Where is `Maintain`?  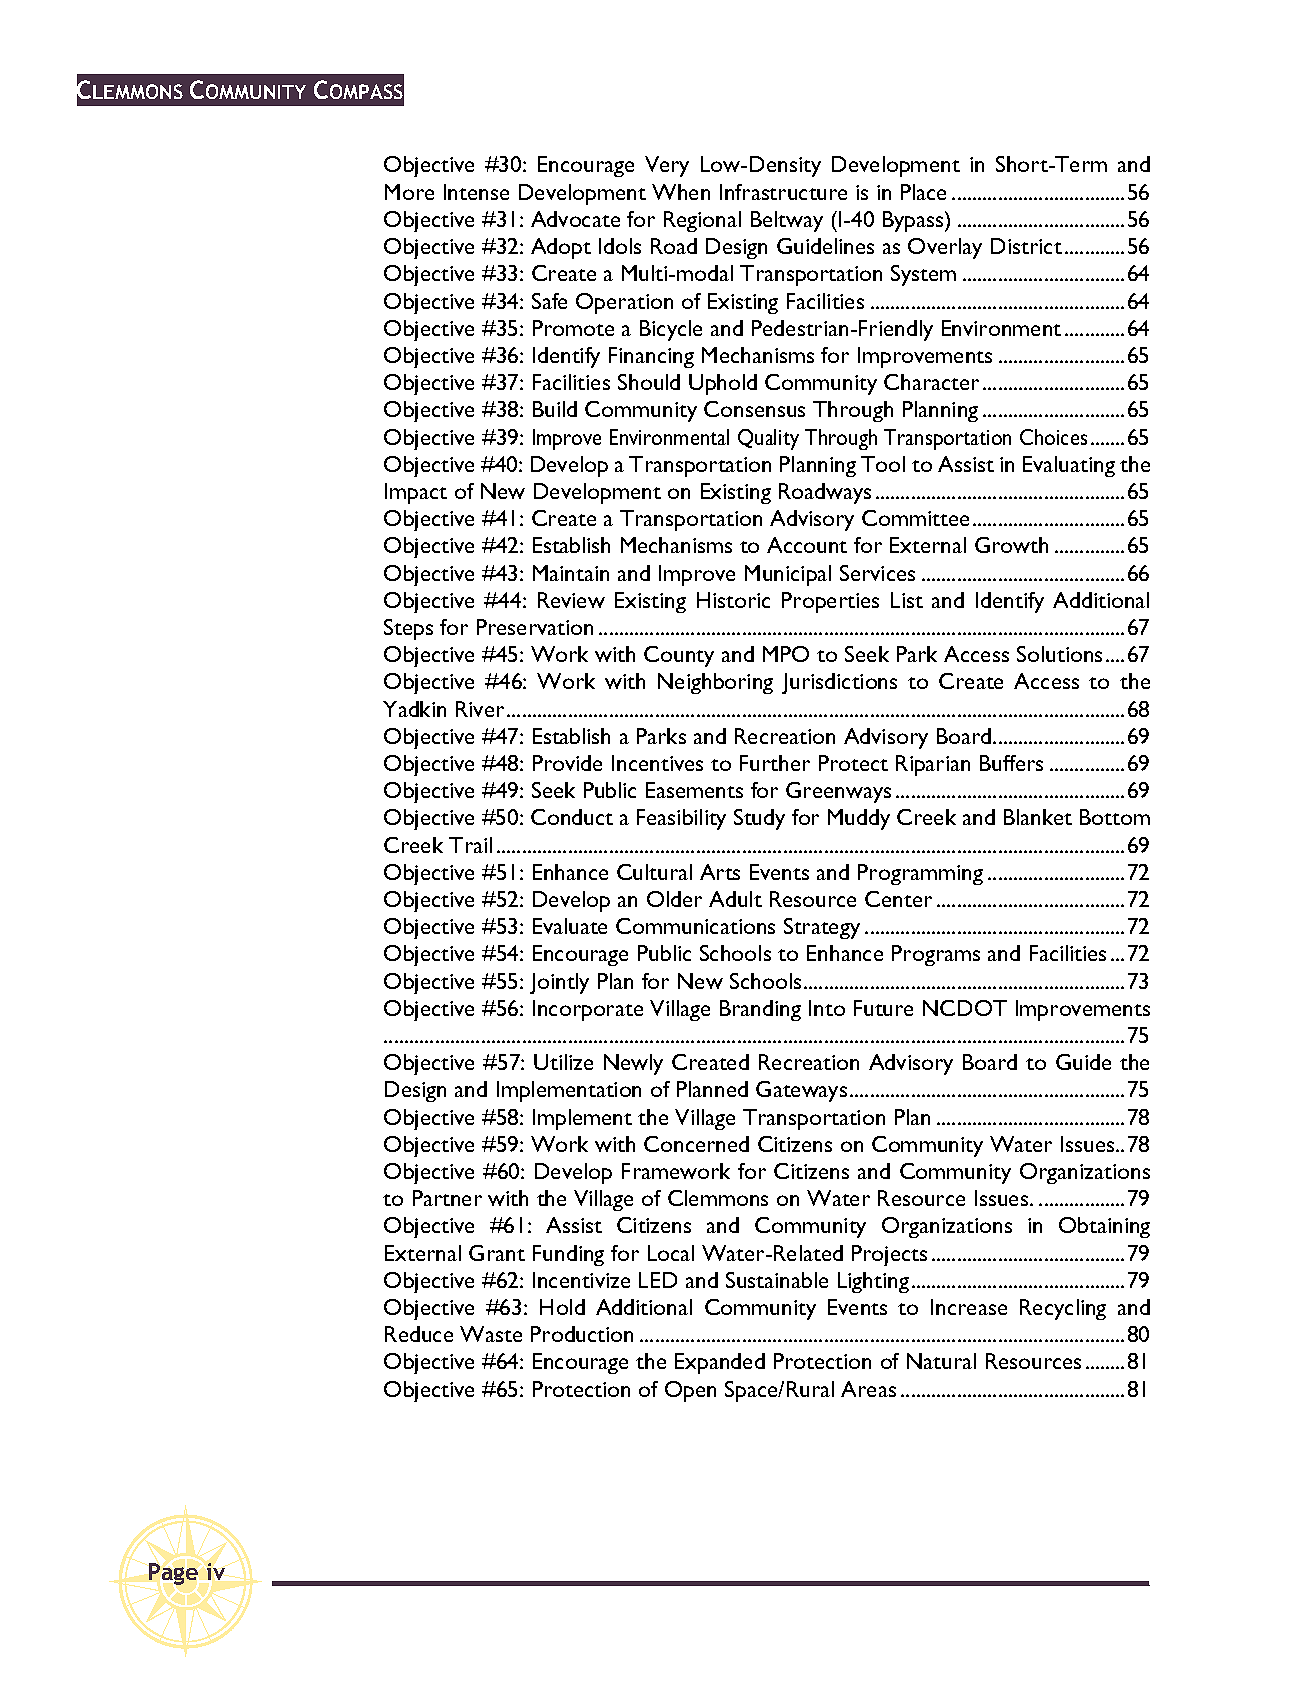 Maintain is located at coordinates (571, 573).
